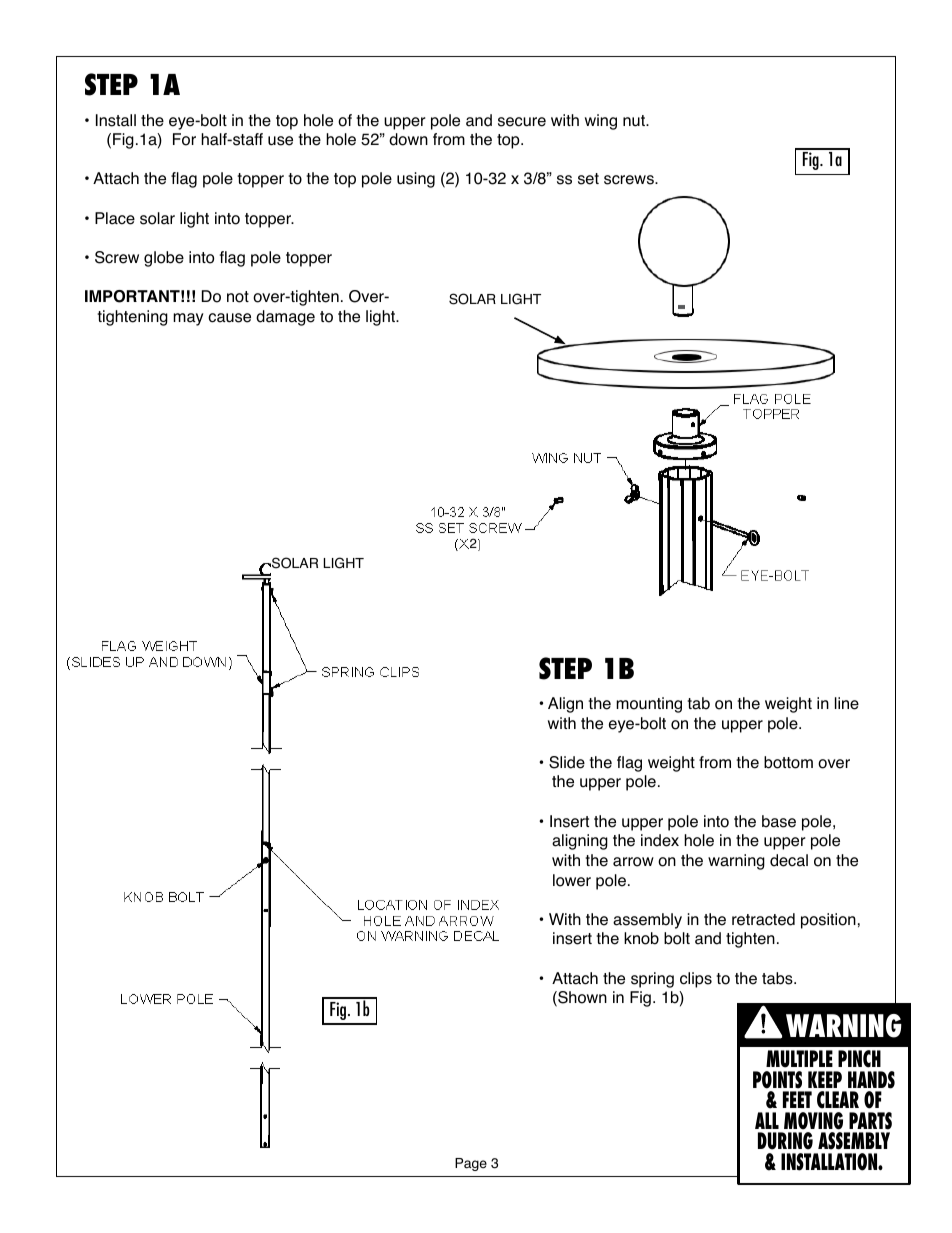 This image has width=952, height=1233. I want to click on mounting, so click(649, 705).
